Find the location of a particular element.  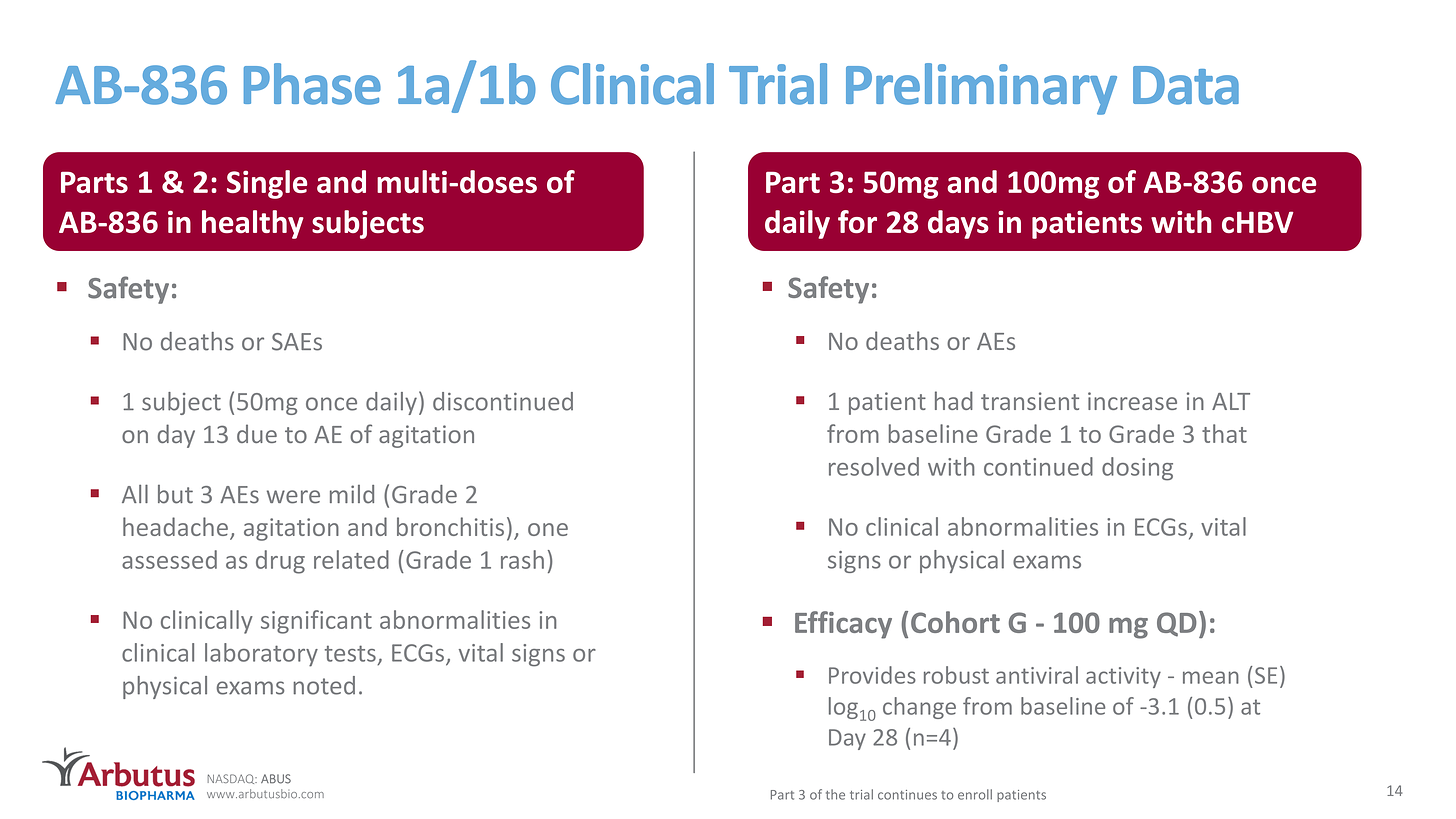

Data is located at coordinates (1186, 85).
